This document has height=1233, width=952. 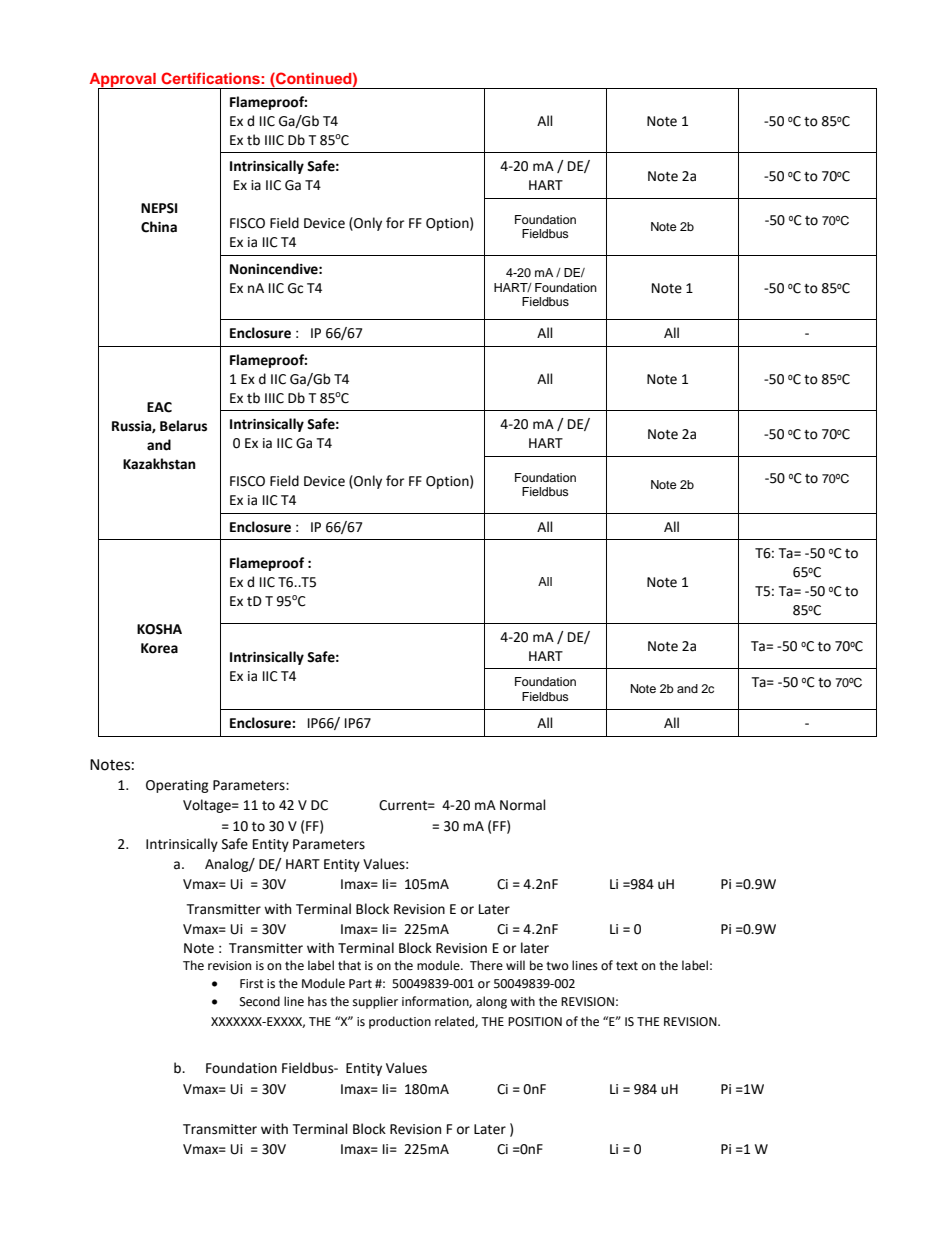 What do you see at coordinates (183, 426) in the document?
I see `Belarus` at bounding box center [183, 426].
